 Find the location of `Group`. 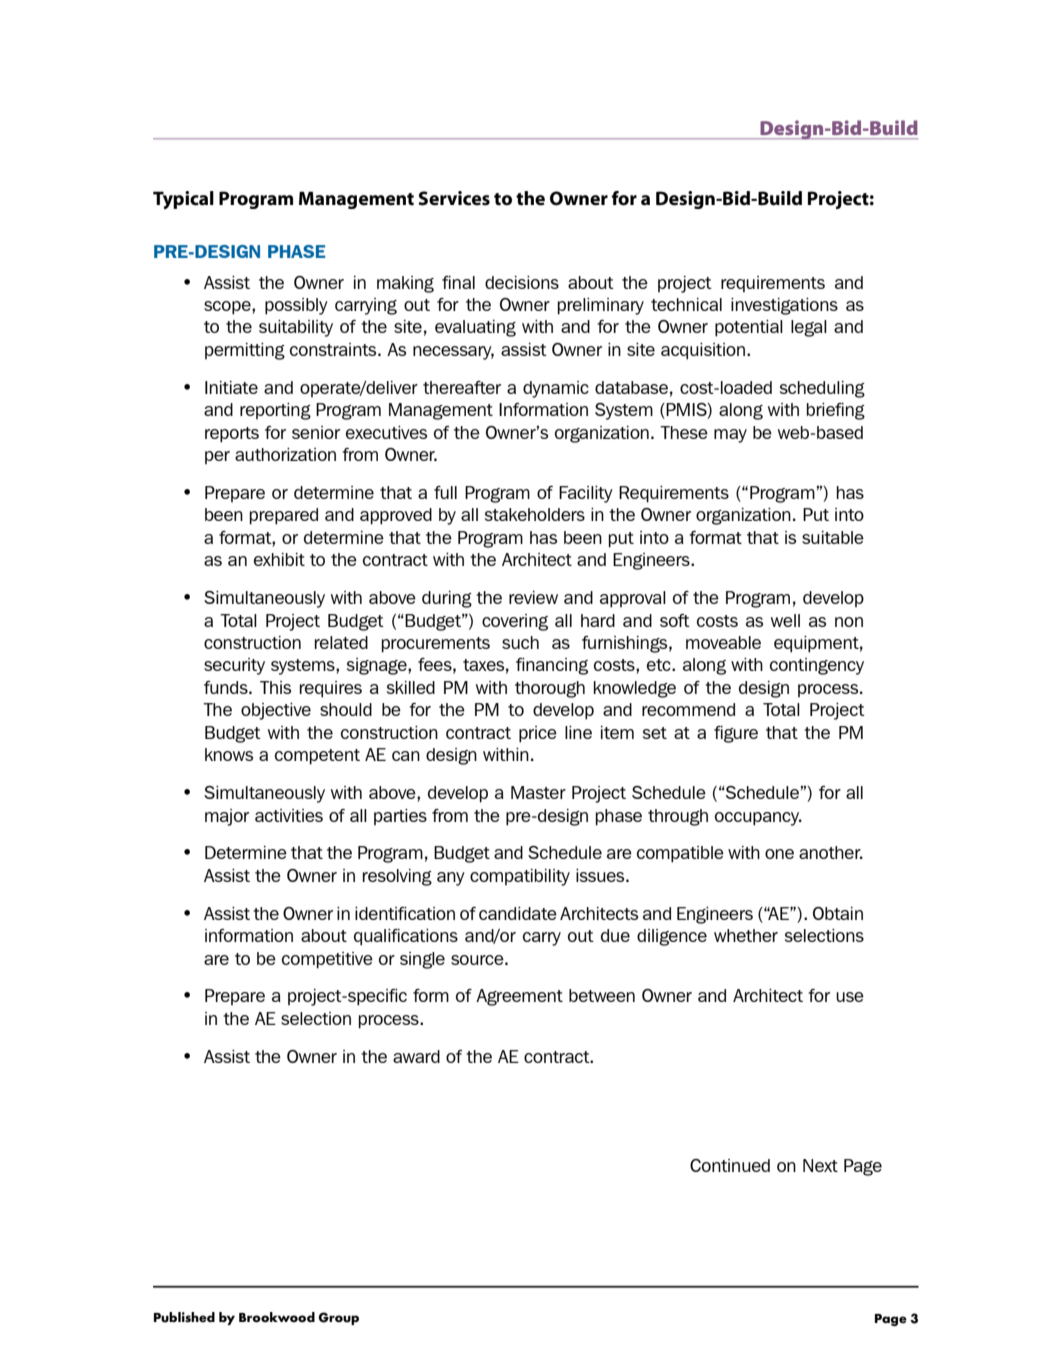

Group is located at coordinates (338, 1318).
